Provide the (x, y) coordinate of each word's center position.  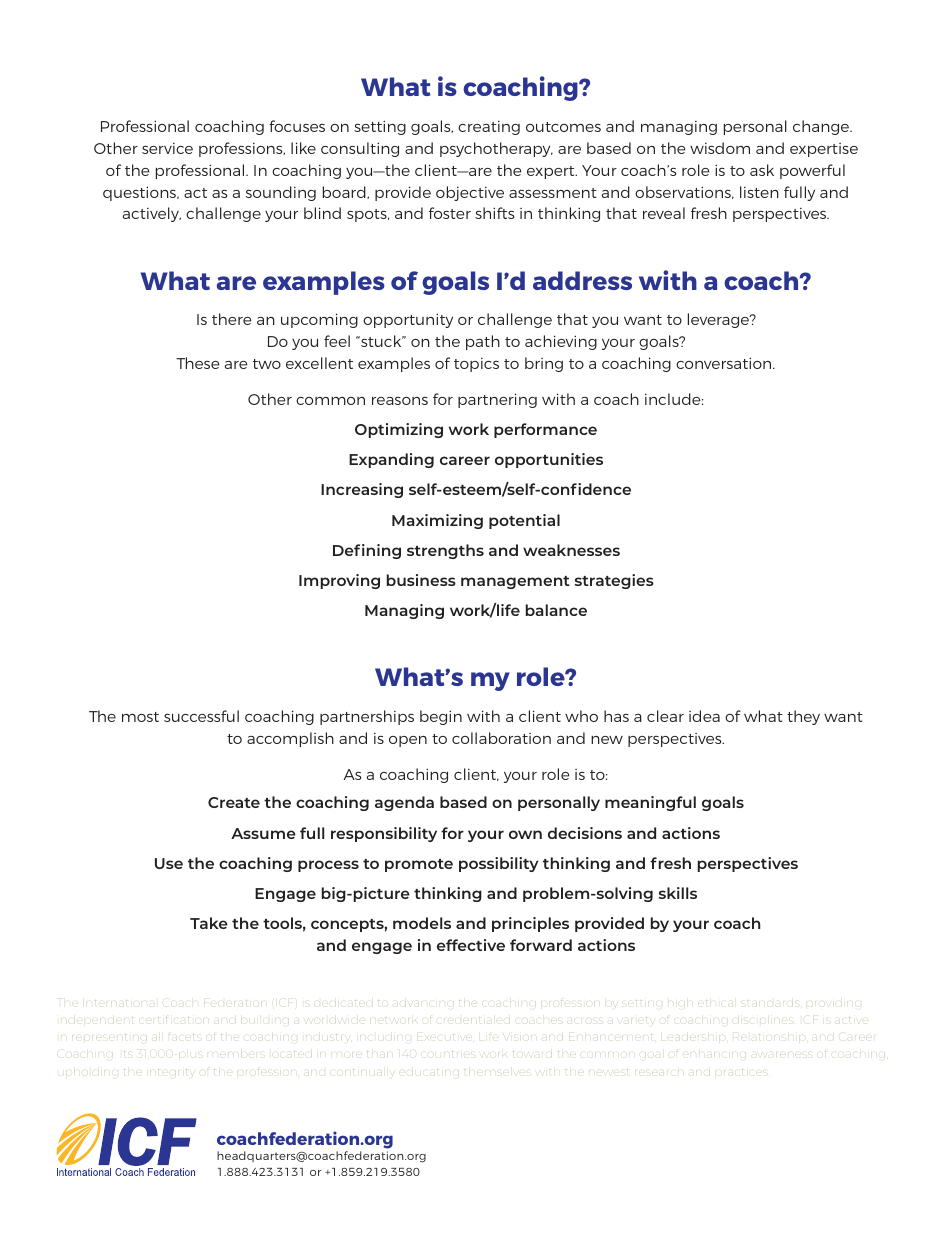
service (167, 148)
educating (429, 1072)
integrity (171, 1072)
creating (489, 128)
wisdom (720, 148)
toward (532, 1054)
